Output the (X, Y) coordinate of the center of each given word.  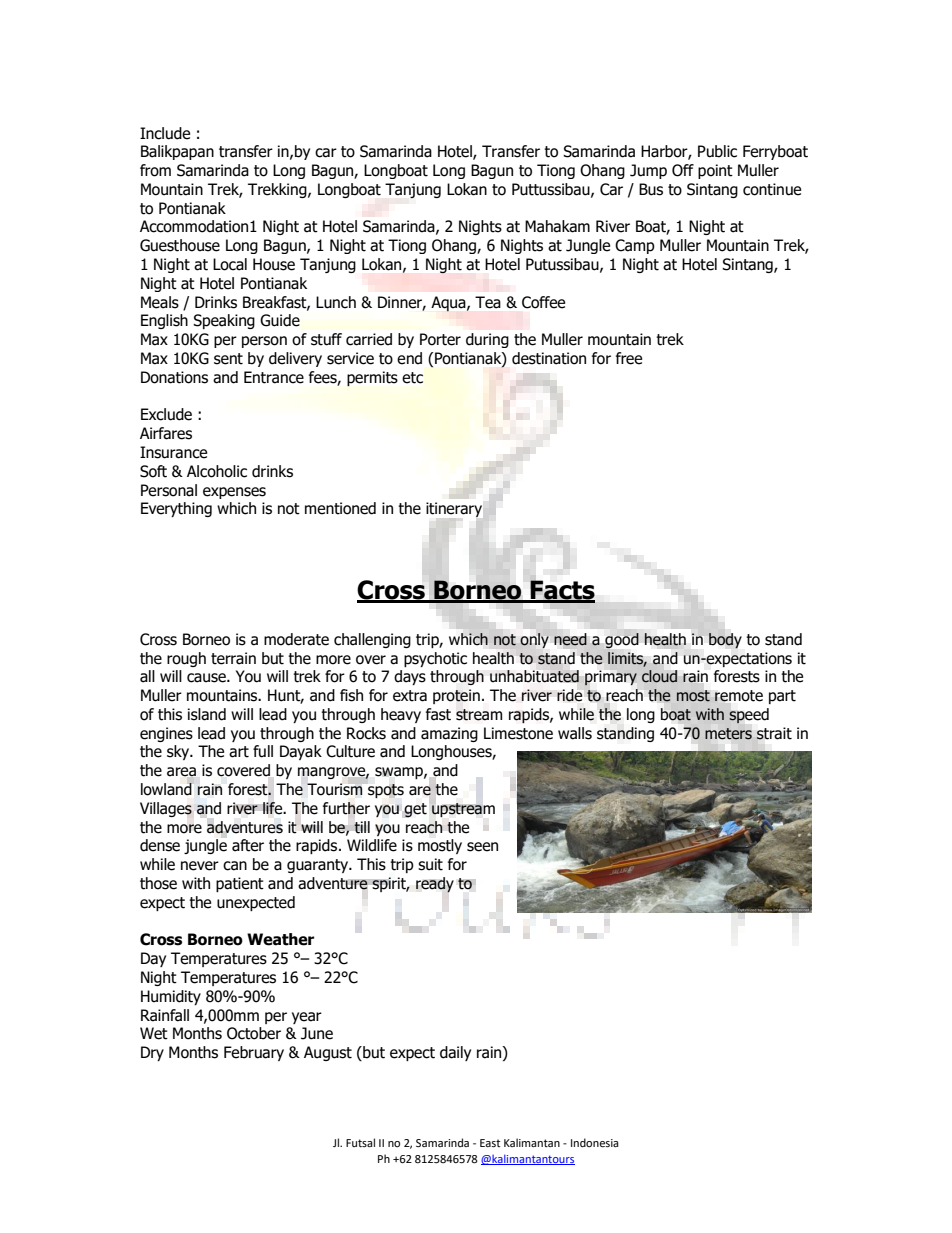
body (725, 641)
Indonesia (595, 1143)
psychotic (435, 659)
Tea (488, 302)
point (715, 171)
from (155, 170)
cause (207, 678)
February (254, 1053)
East (490, 1143)
